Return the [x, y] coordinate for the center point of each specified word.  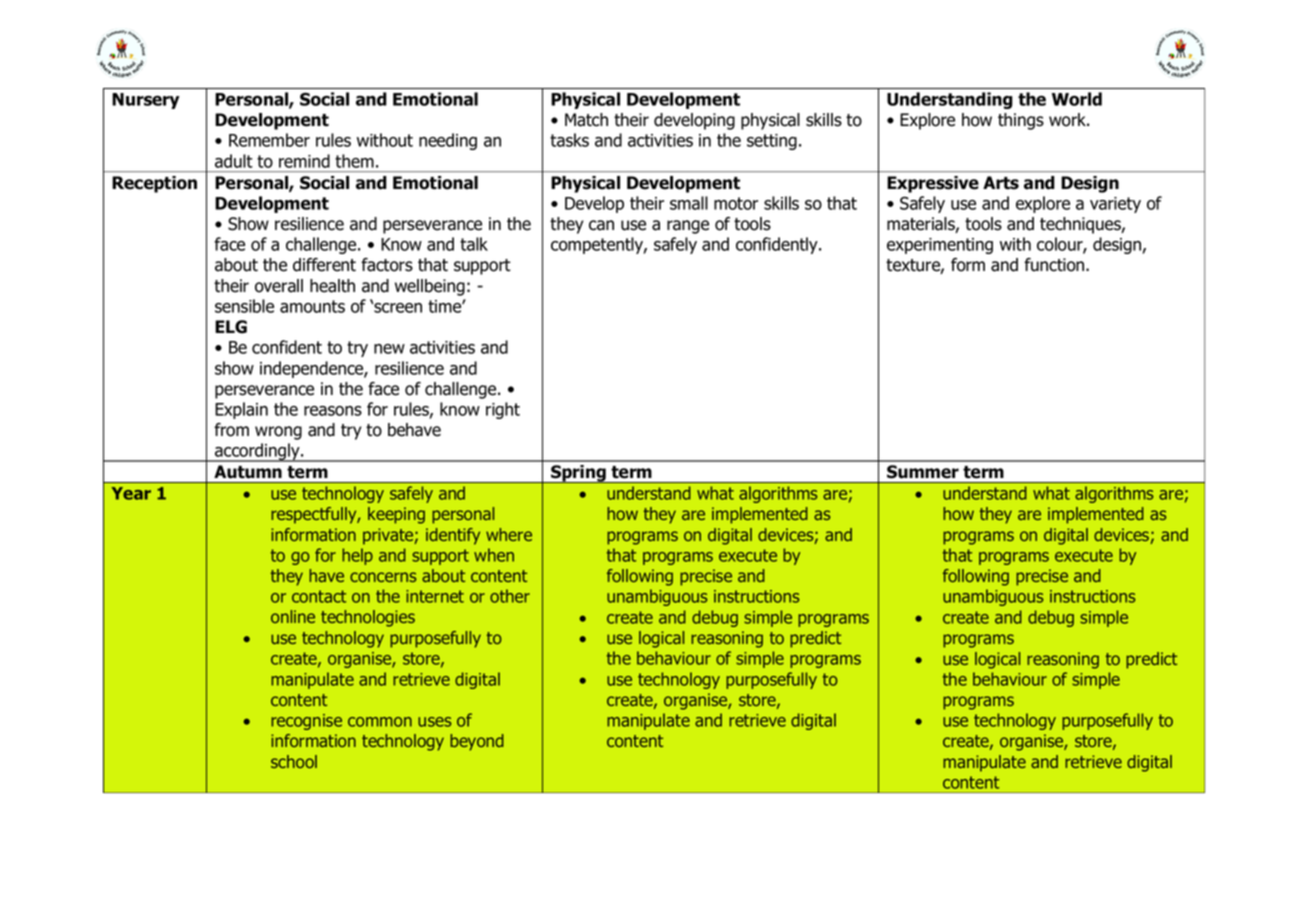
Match [586, 120]
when [494, 555]
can [601, 225]
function [1055, 265]
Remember [269, 140]
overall [279, 286]
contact [319, 596]
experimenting [940, 246]
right [503, 410]
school [294, 761]
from [231, 430]
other [510, 596]
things [1021, 121]
